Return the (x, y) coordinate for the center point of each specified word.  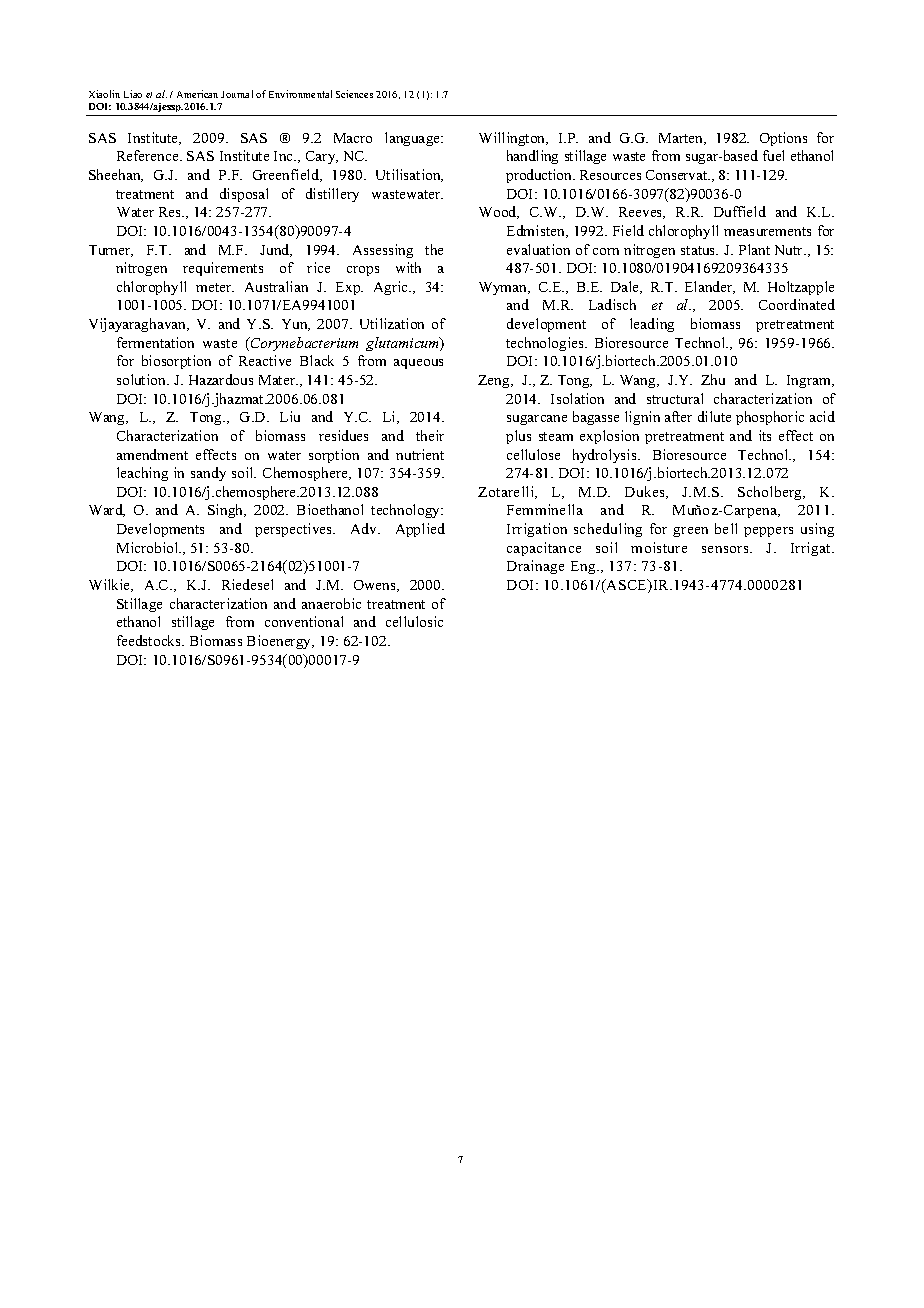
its (765, 435)
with (408, 267)
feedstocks (150, 640)
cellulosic (414, 621)
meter (215, 287)
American (197, 94)
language (413, 139)
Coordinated (797, 304)
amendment (152, 454)
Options (783, 139)
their (430, 435)
